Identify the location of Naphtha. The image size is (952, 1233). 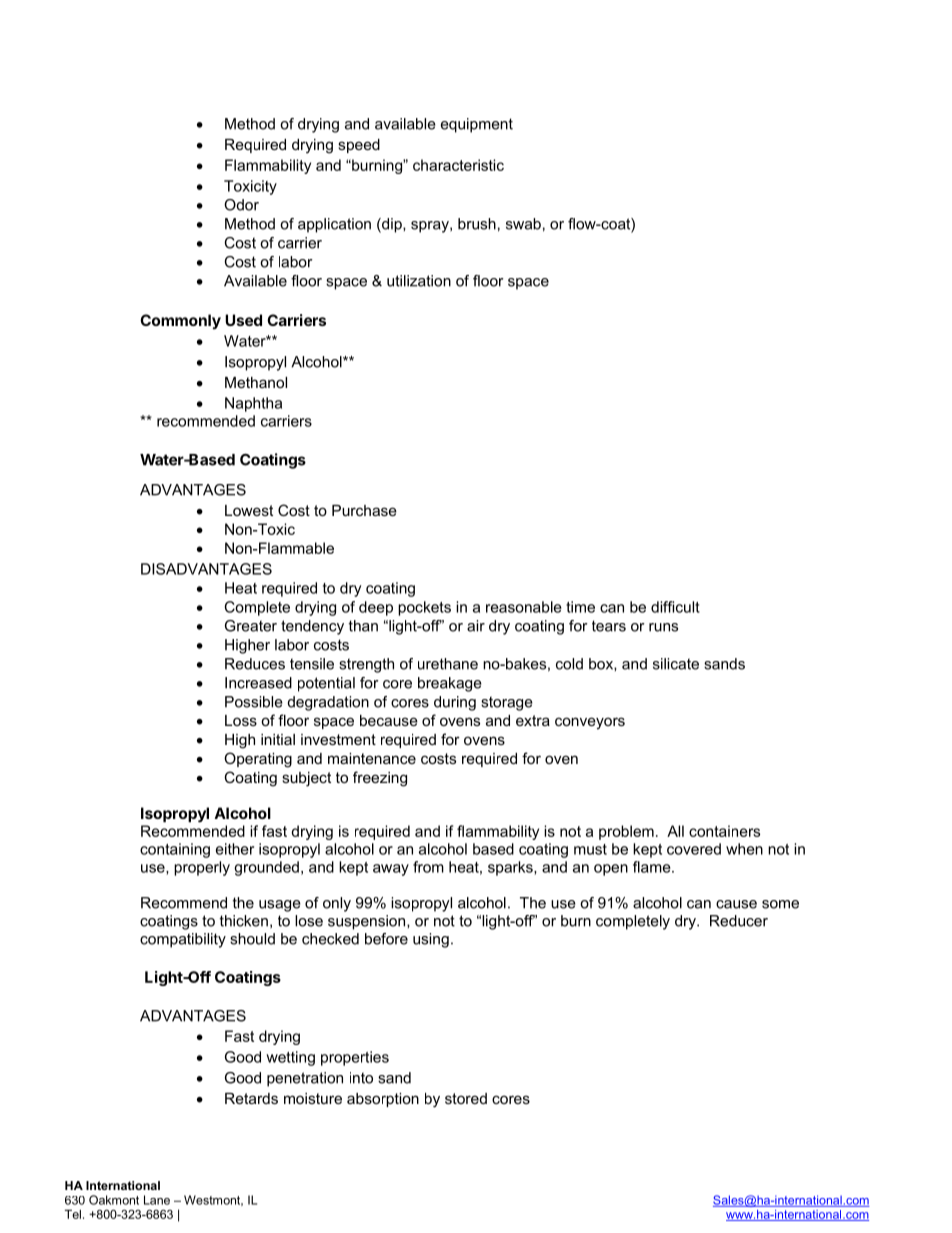
(253, 404).
